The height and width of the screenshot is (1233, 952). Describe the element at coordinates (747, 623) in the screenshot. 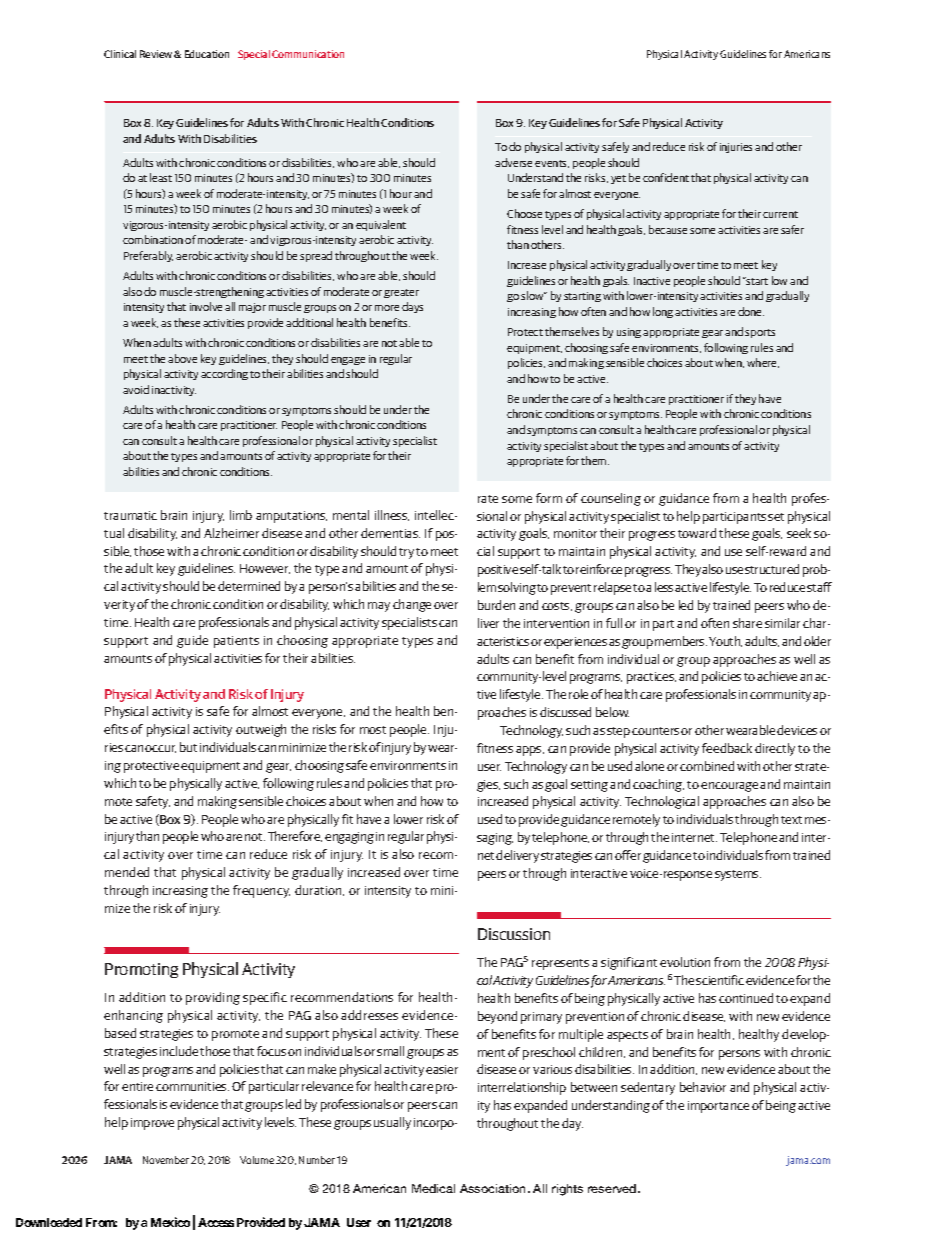

I see `share` at that location.
